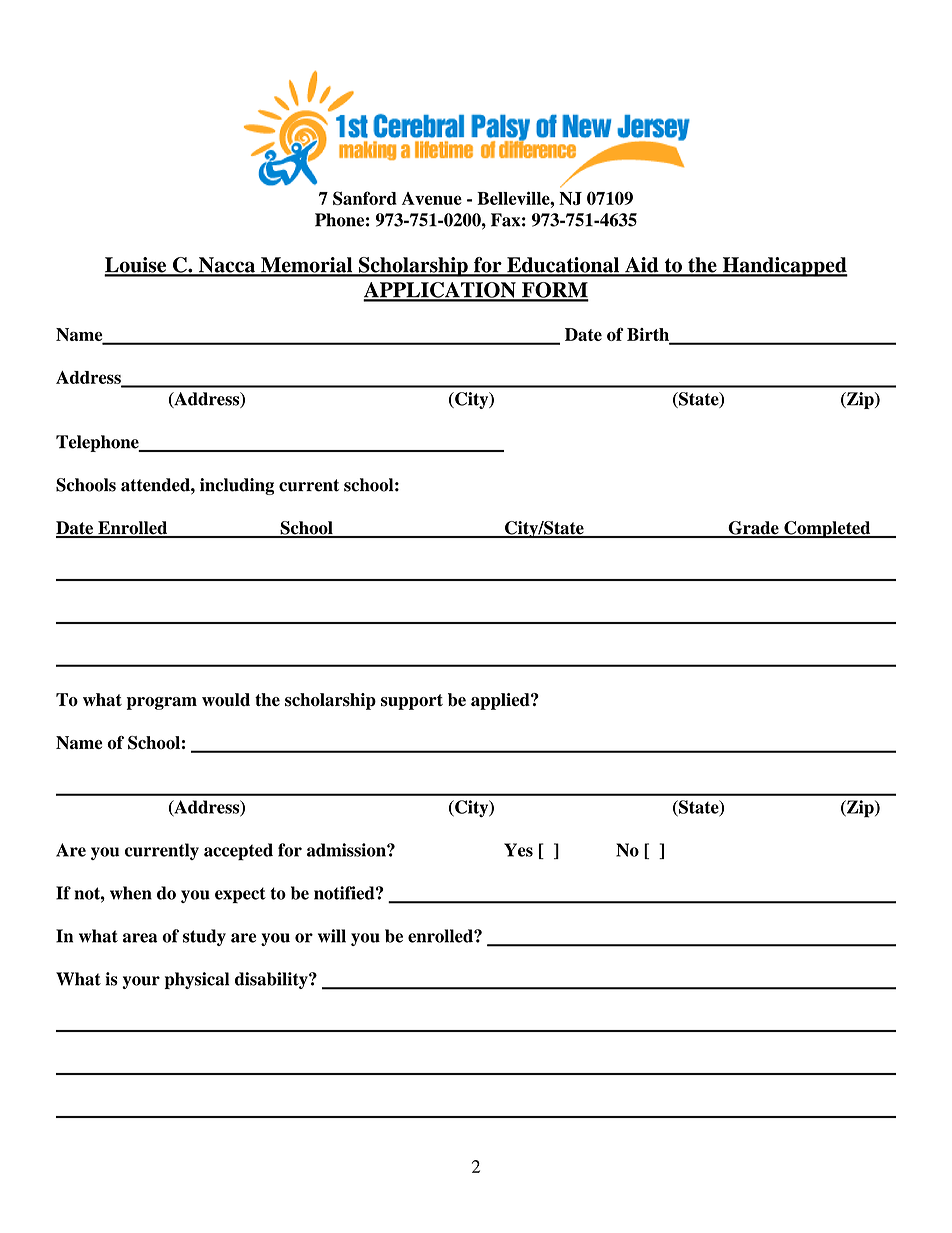 This document has height=1233, width=952. What do you see at coordinates (332, 936) in the document?
I see `will` at bounding box center [332, 936].
